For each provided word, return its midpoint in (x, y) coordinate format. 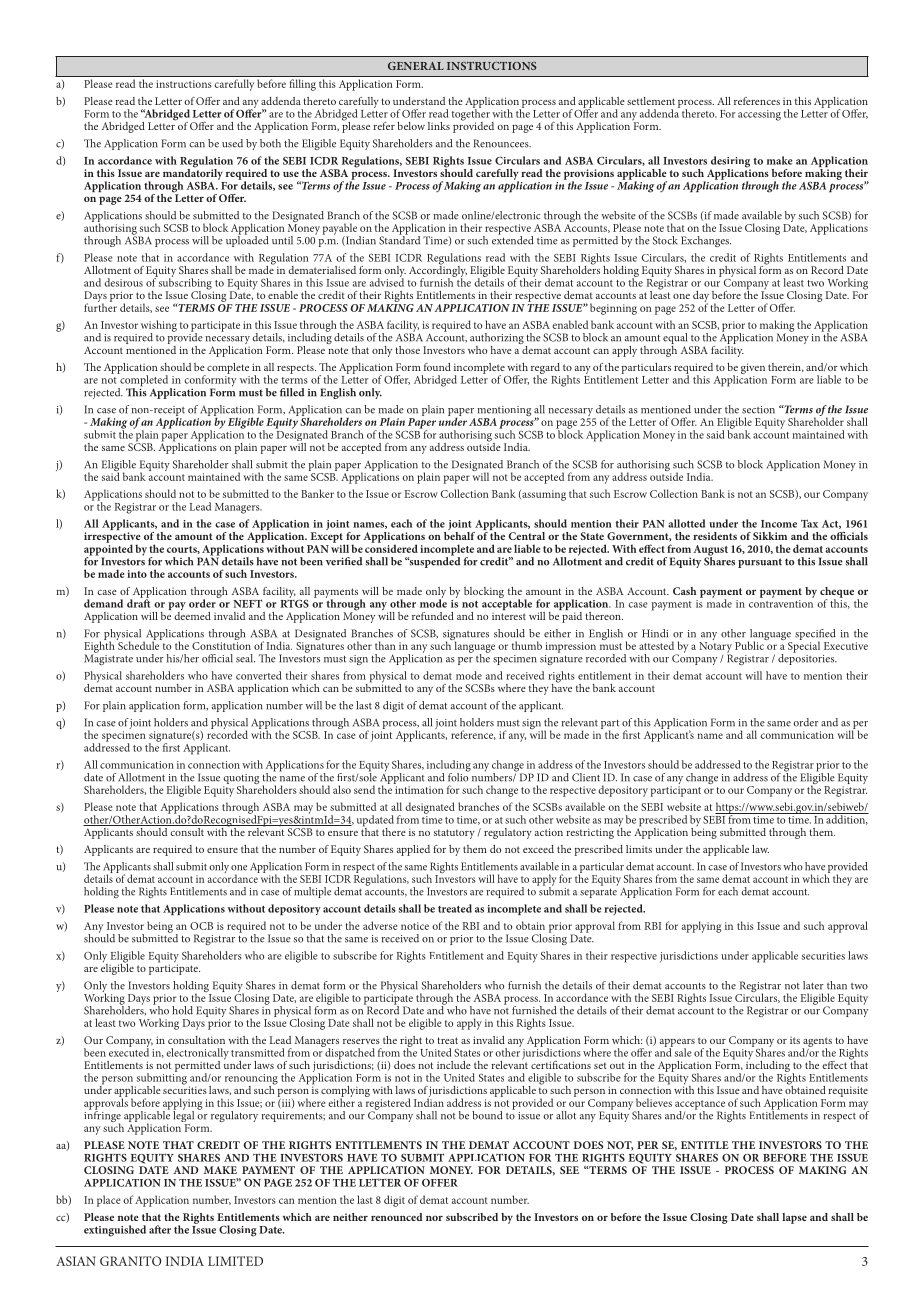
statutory (454, 834)
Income (779, 524)
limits (639, 849)
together (471, 115)
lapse (794, 1218)
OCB (201, 926)
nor (434, 1218)
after (160, 1229)
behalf (459, 534)
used (232, 143)
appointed (108, 550)
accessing (759, 115)
